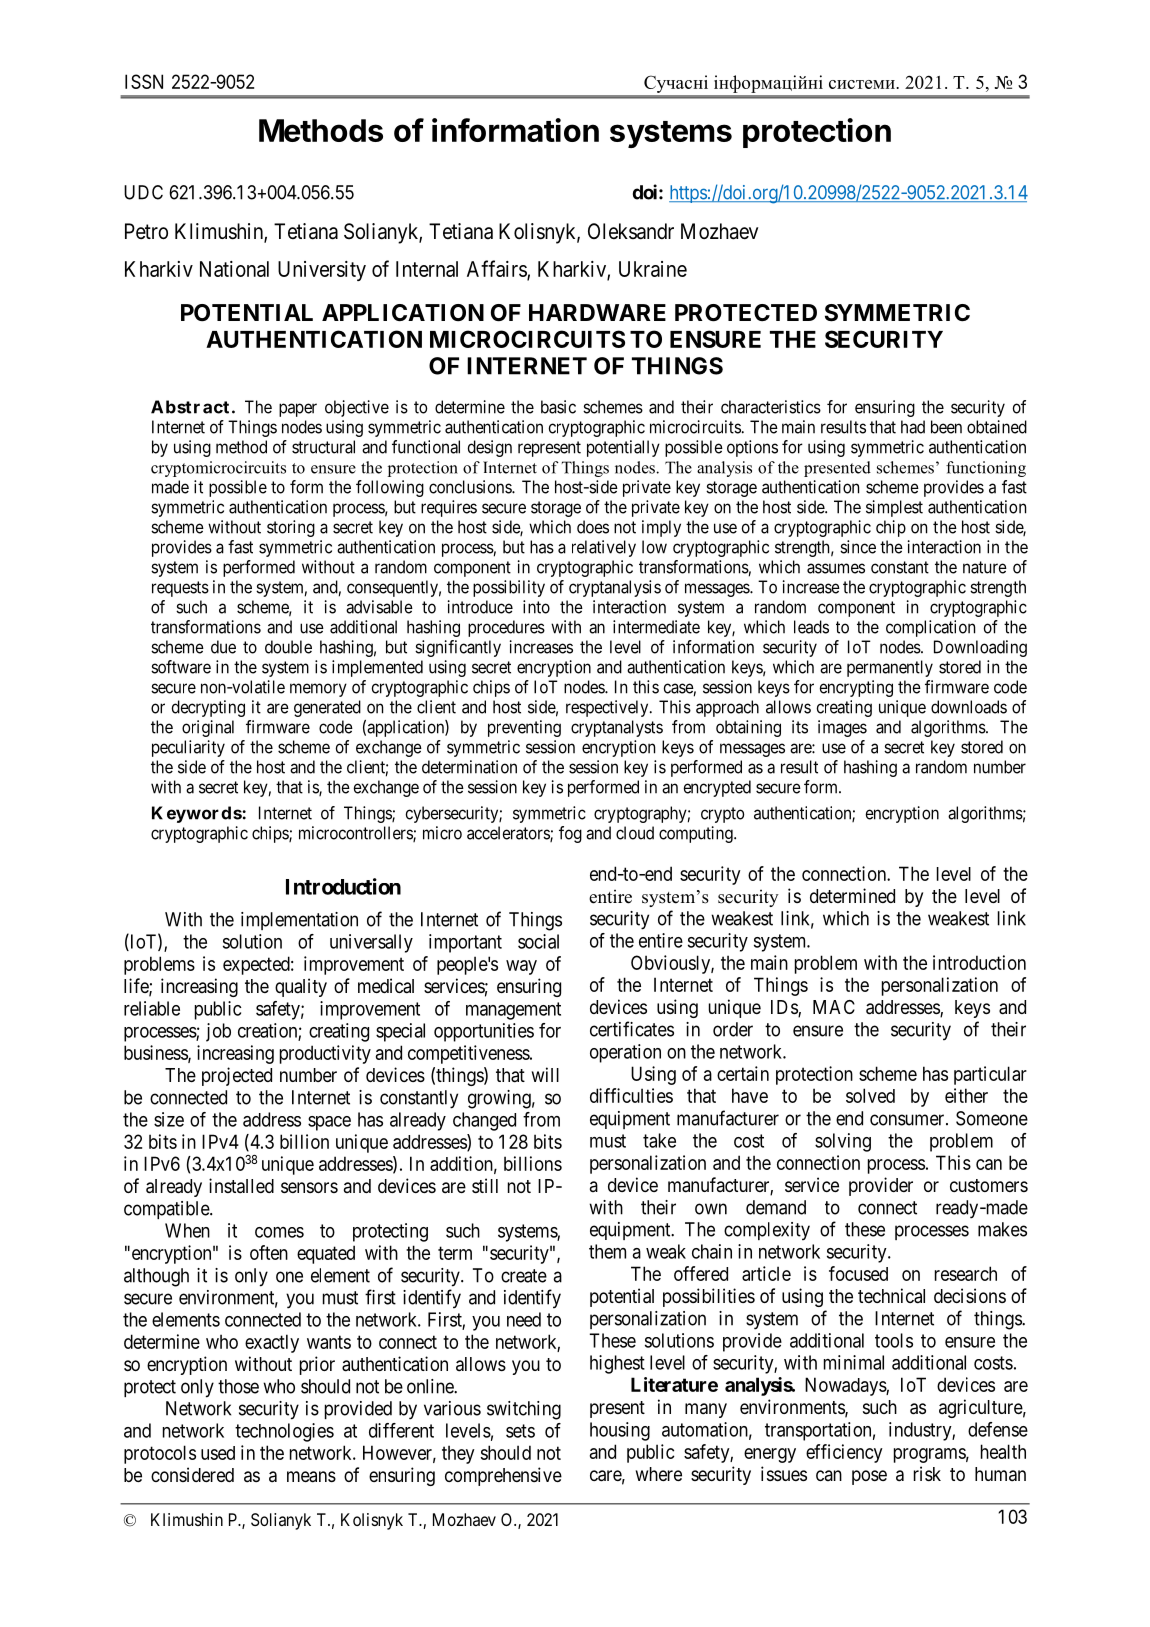  Describe the element at coordinates (570, 834) in the document. I see `fog` at that location.
